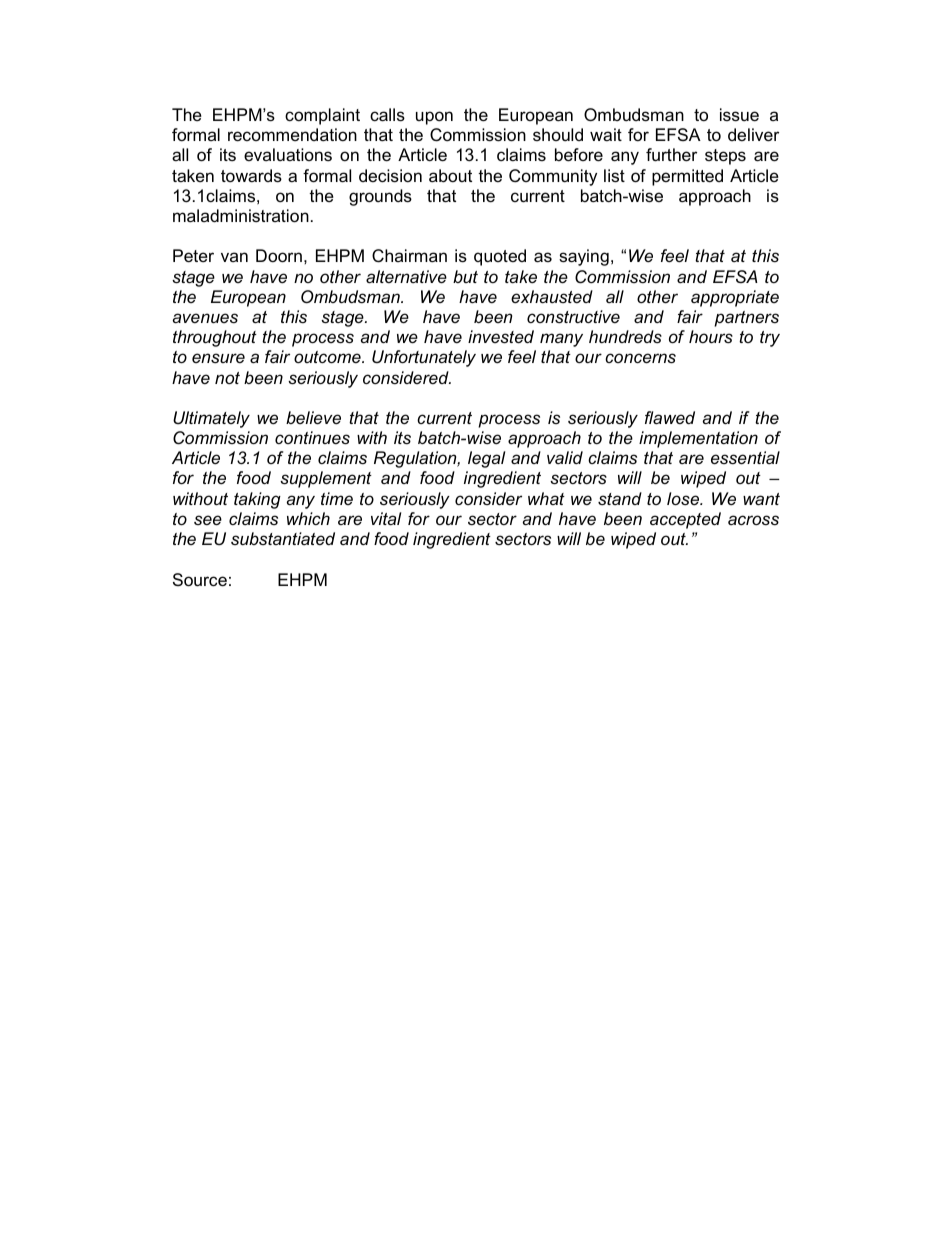 Image resolution: width=952 pixels, height=1233 pixels. I want to click on issue, so click(739, 115).
